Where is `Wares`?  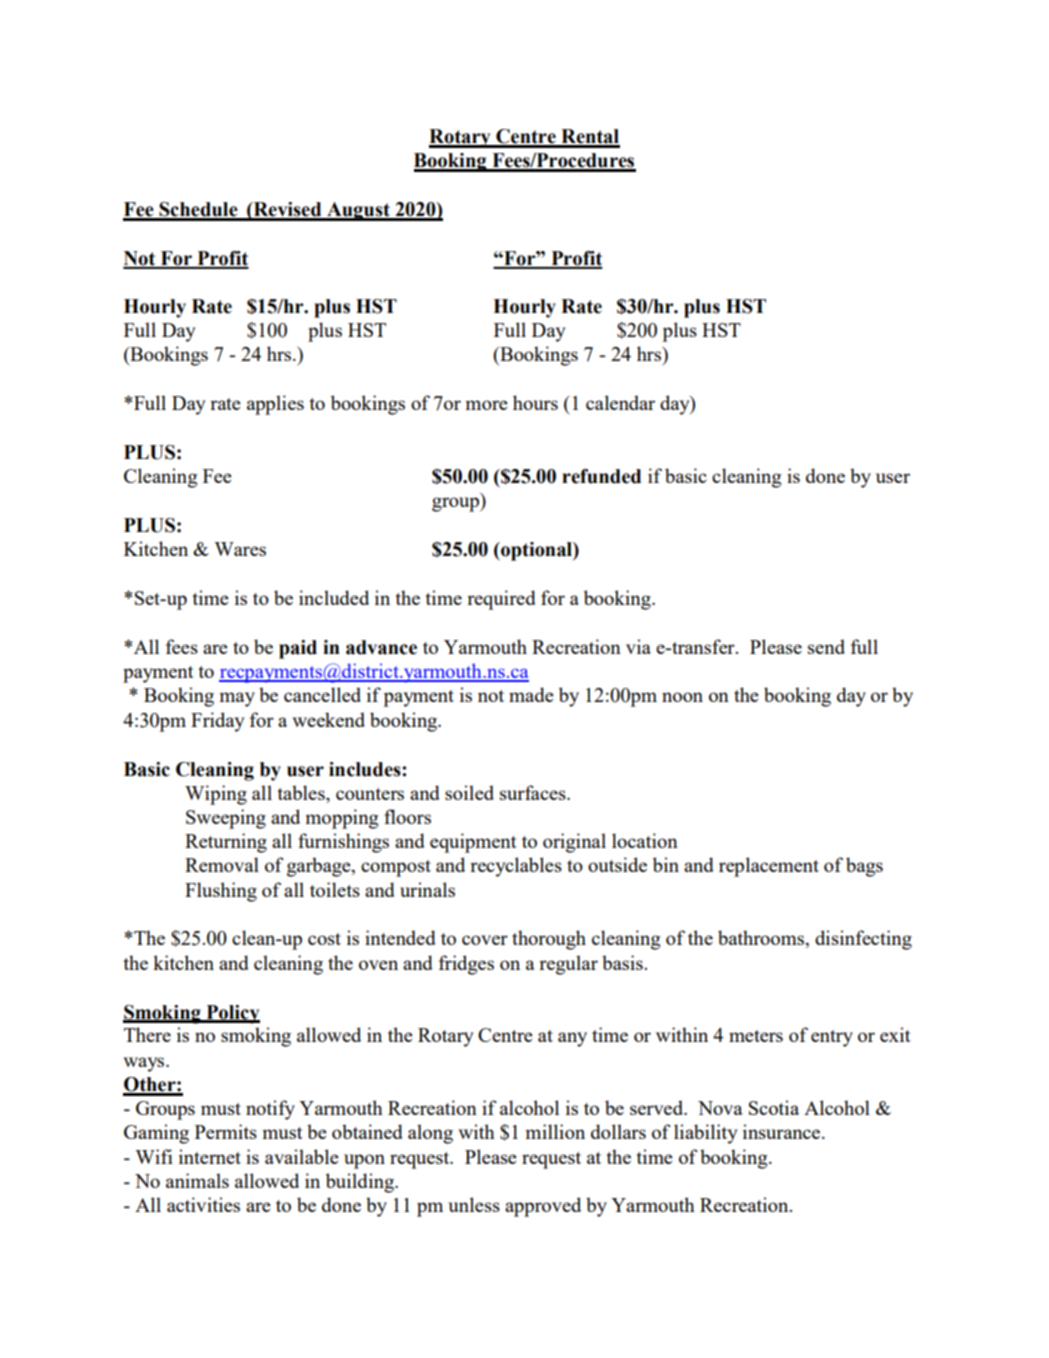 Wares is located at coordinates (240, 549).
